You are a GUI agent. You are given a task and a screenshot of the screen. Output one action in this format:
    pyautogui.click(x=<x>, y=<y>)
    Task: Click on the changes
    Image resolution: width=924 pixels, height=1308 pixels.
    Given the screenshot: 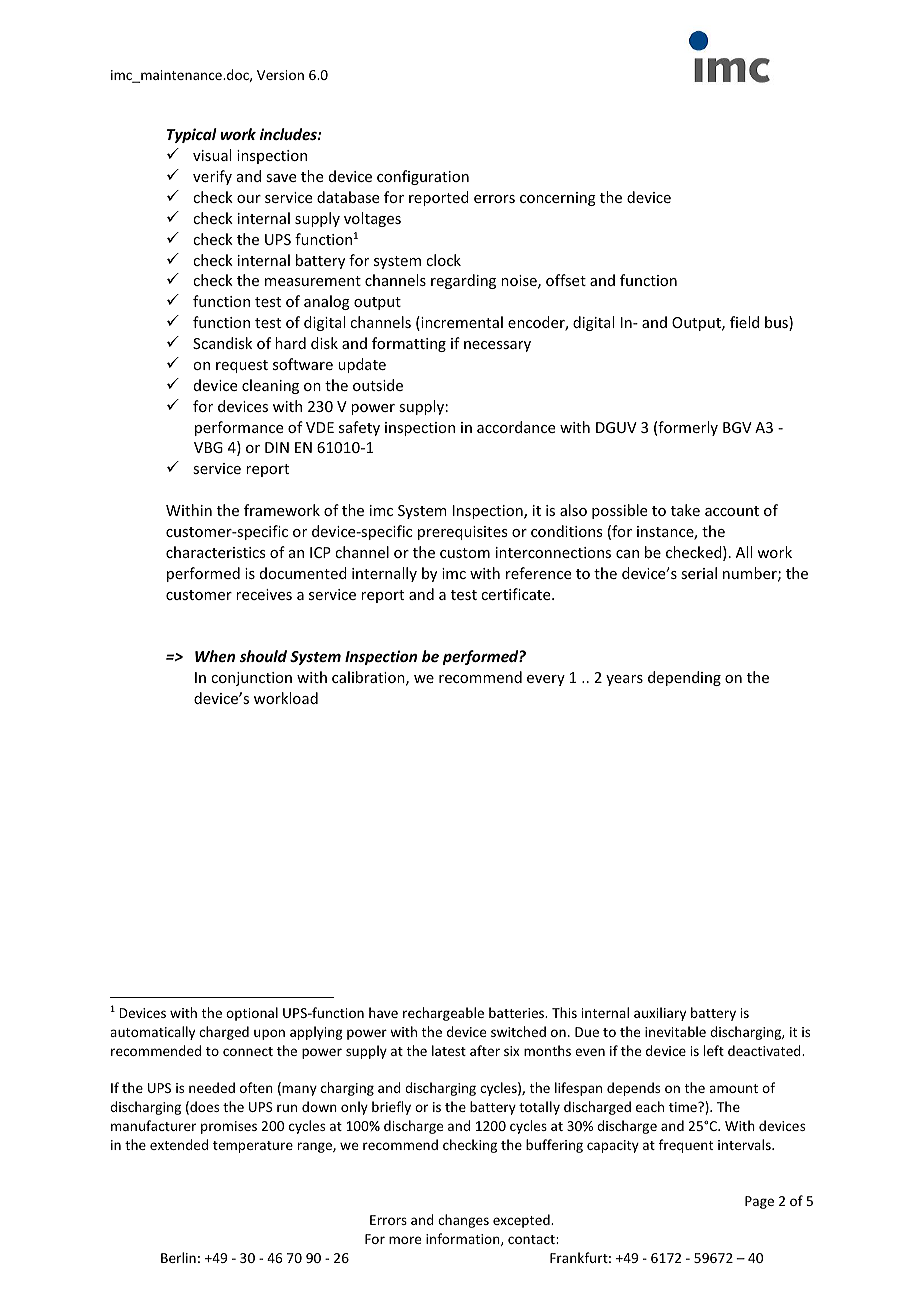 What is the action you would take?
    pyautogui.click(x=463, y=1221)
